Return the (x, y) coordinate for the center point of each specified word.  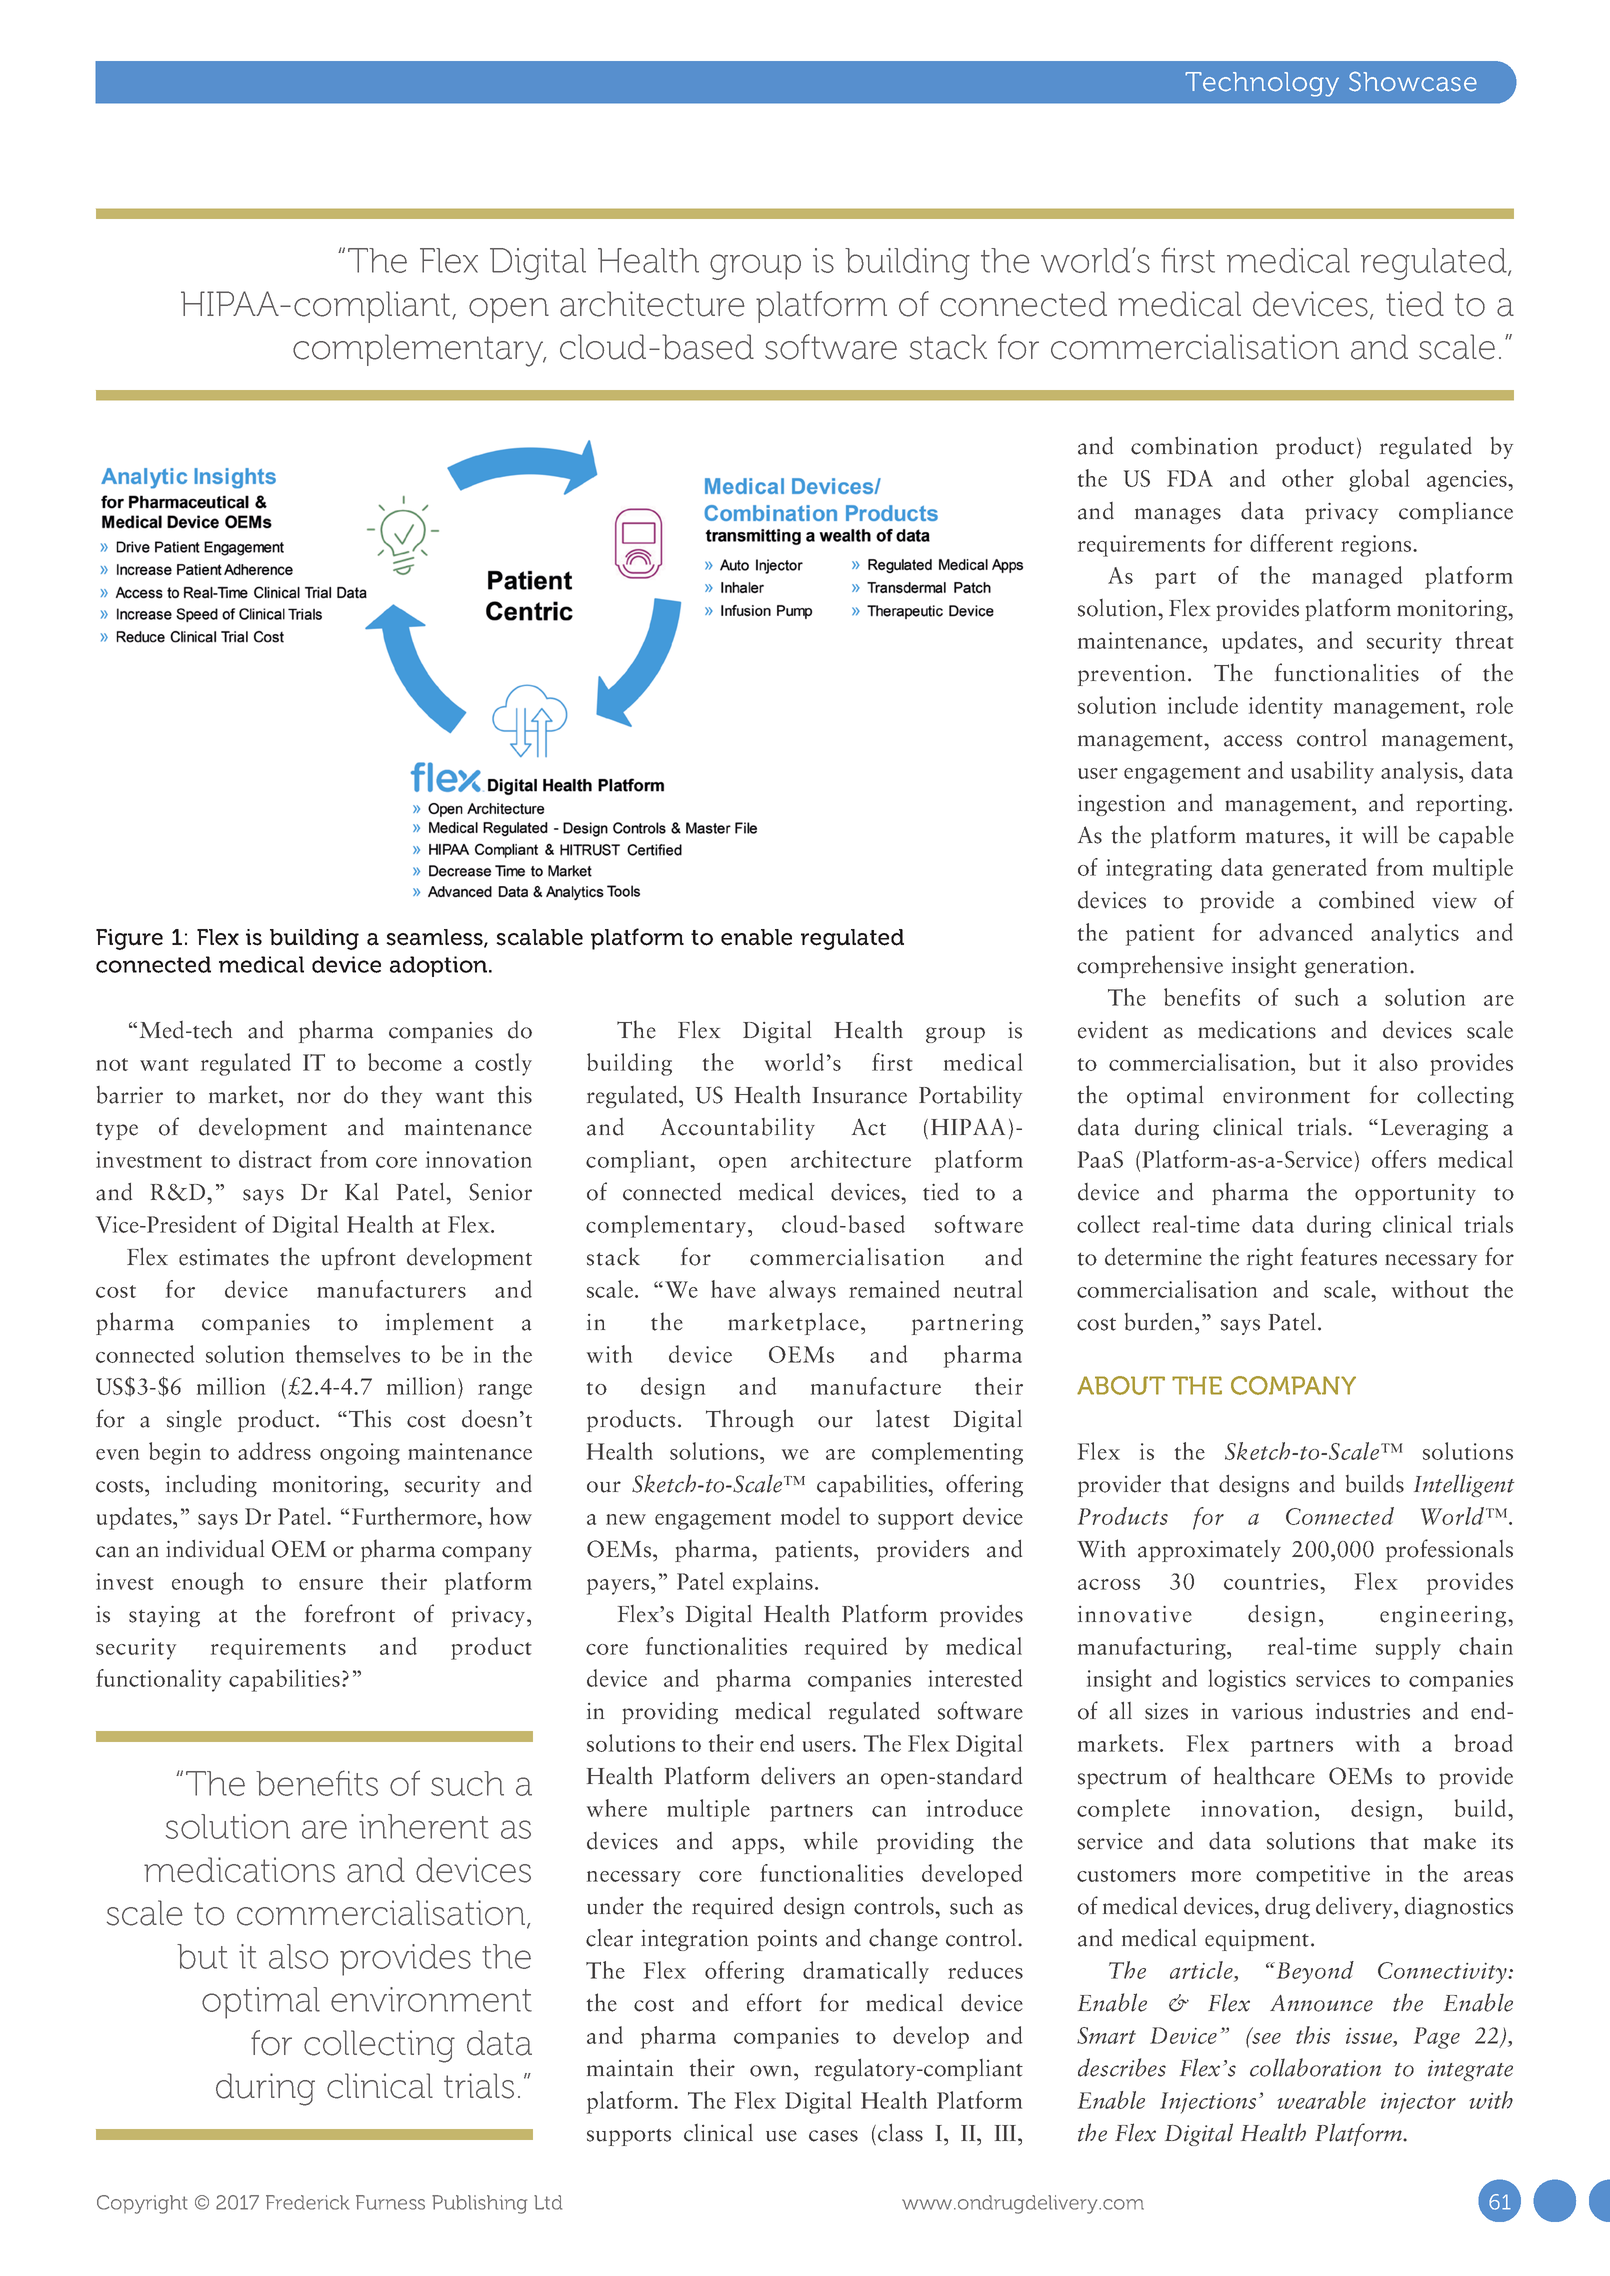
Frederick (307, 2202)
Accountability (738, 1129)
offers (1399, 1159)
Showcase (1413, 81)
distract (275, 1159)
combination (1194, 446)
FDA (1190, 478)
